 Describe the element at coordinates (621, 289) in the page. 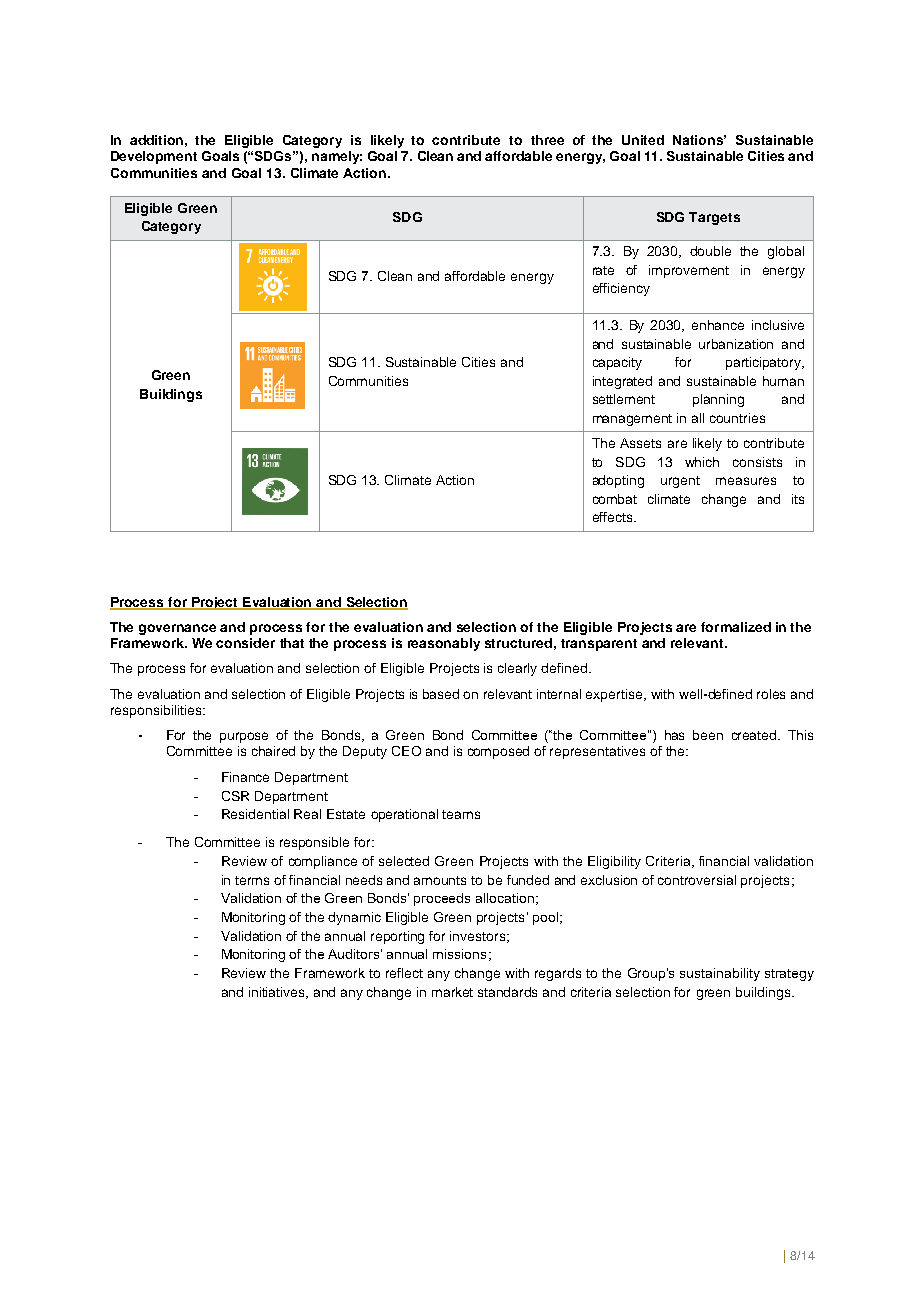

I see `efficiency` at that location.
